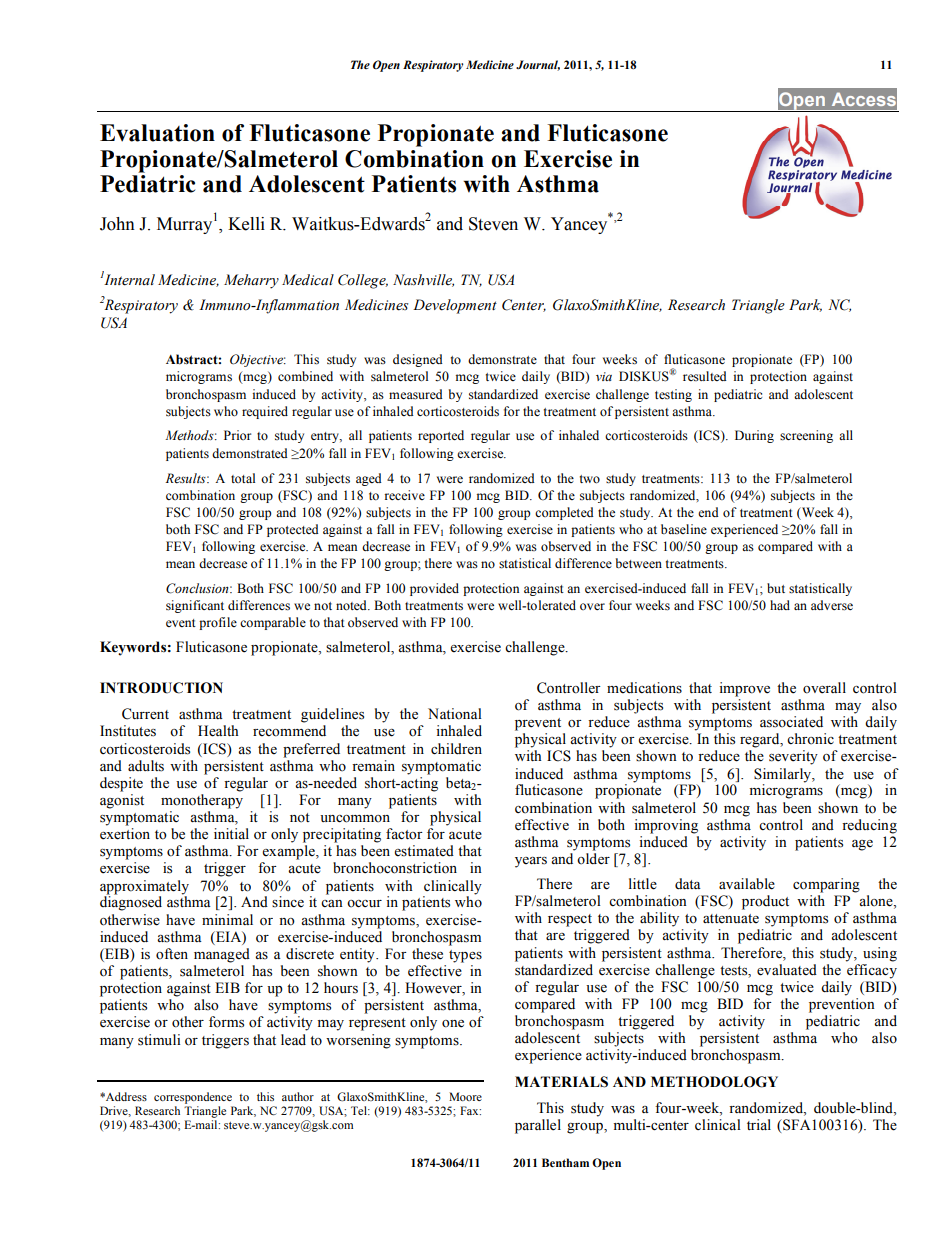  What do you see at coordinates (538, 65) in the screenshot?
I see `Journal` at bounding box center [538, 65].
